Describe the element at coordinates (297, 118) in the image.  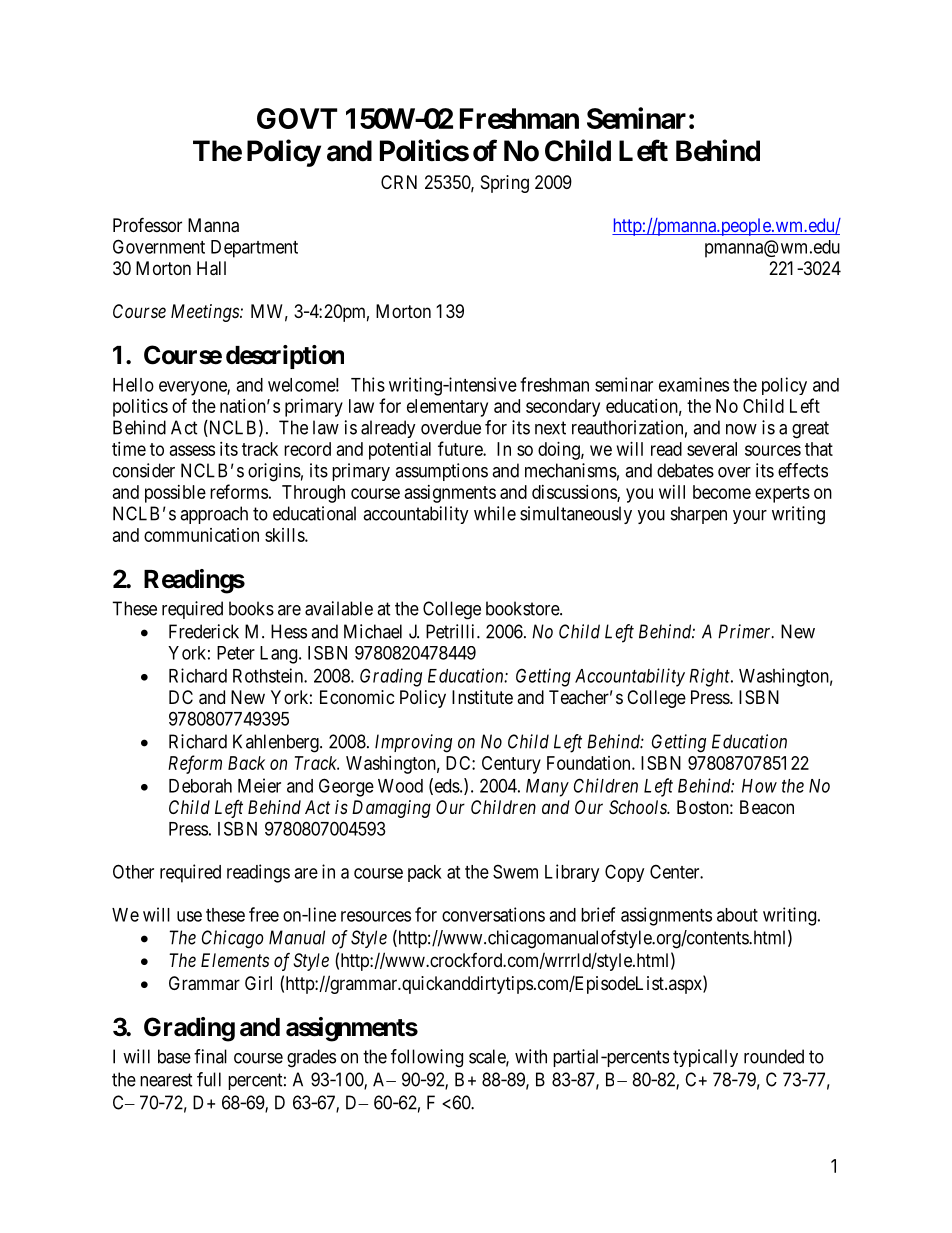
I see `GOVT` at that location.
